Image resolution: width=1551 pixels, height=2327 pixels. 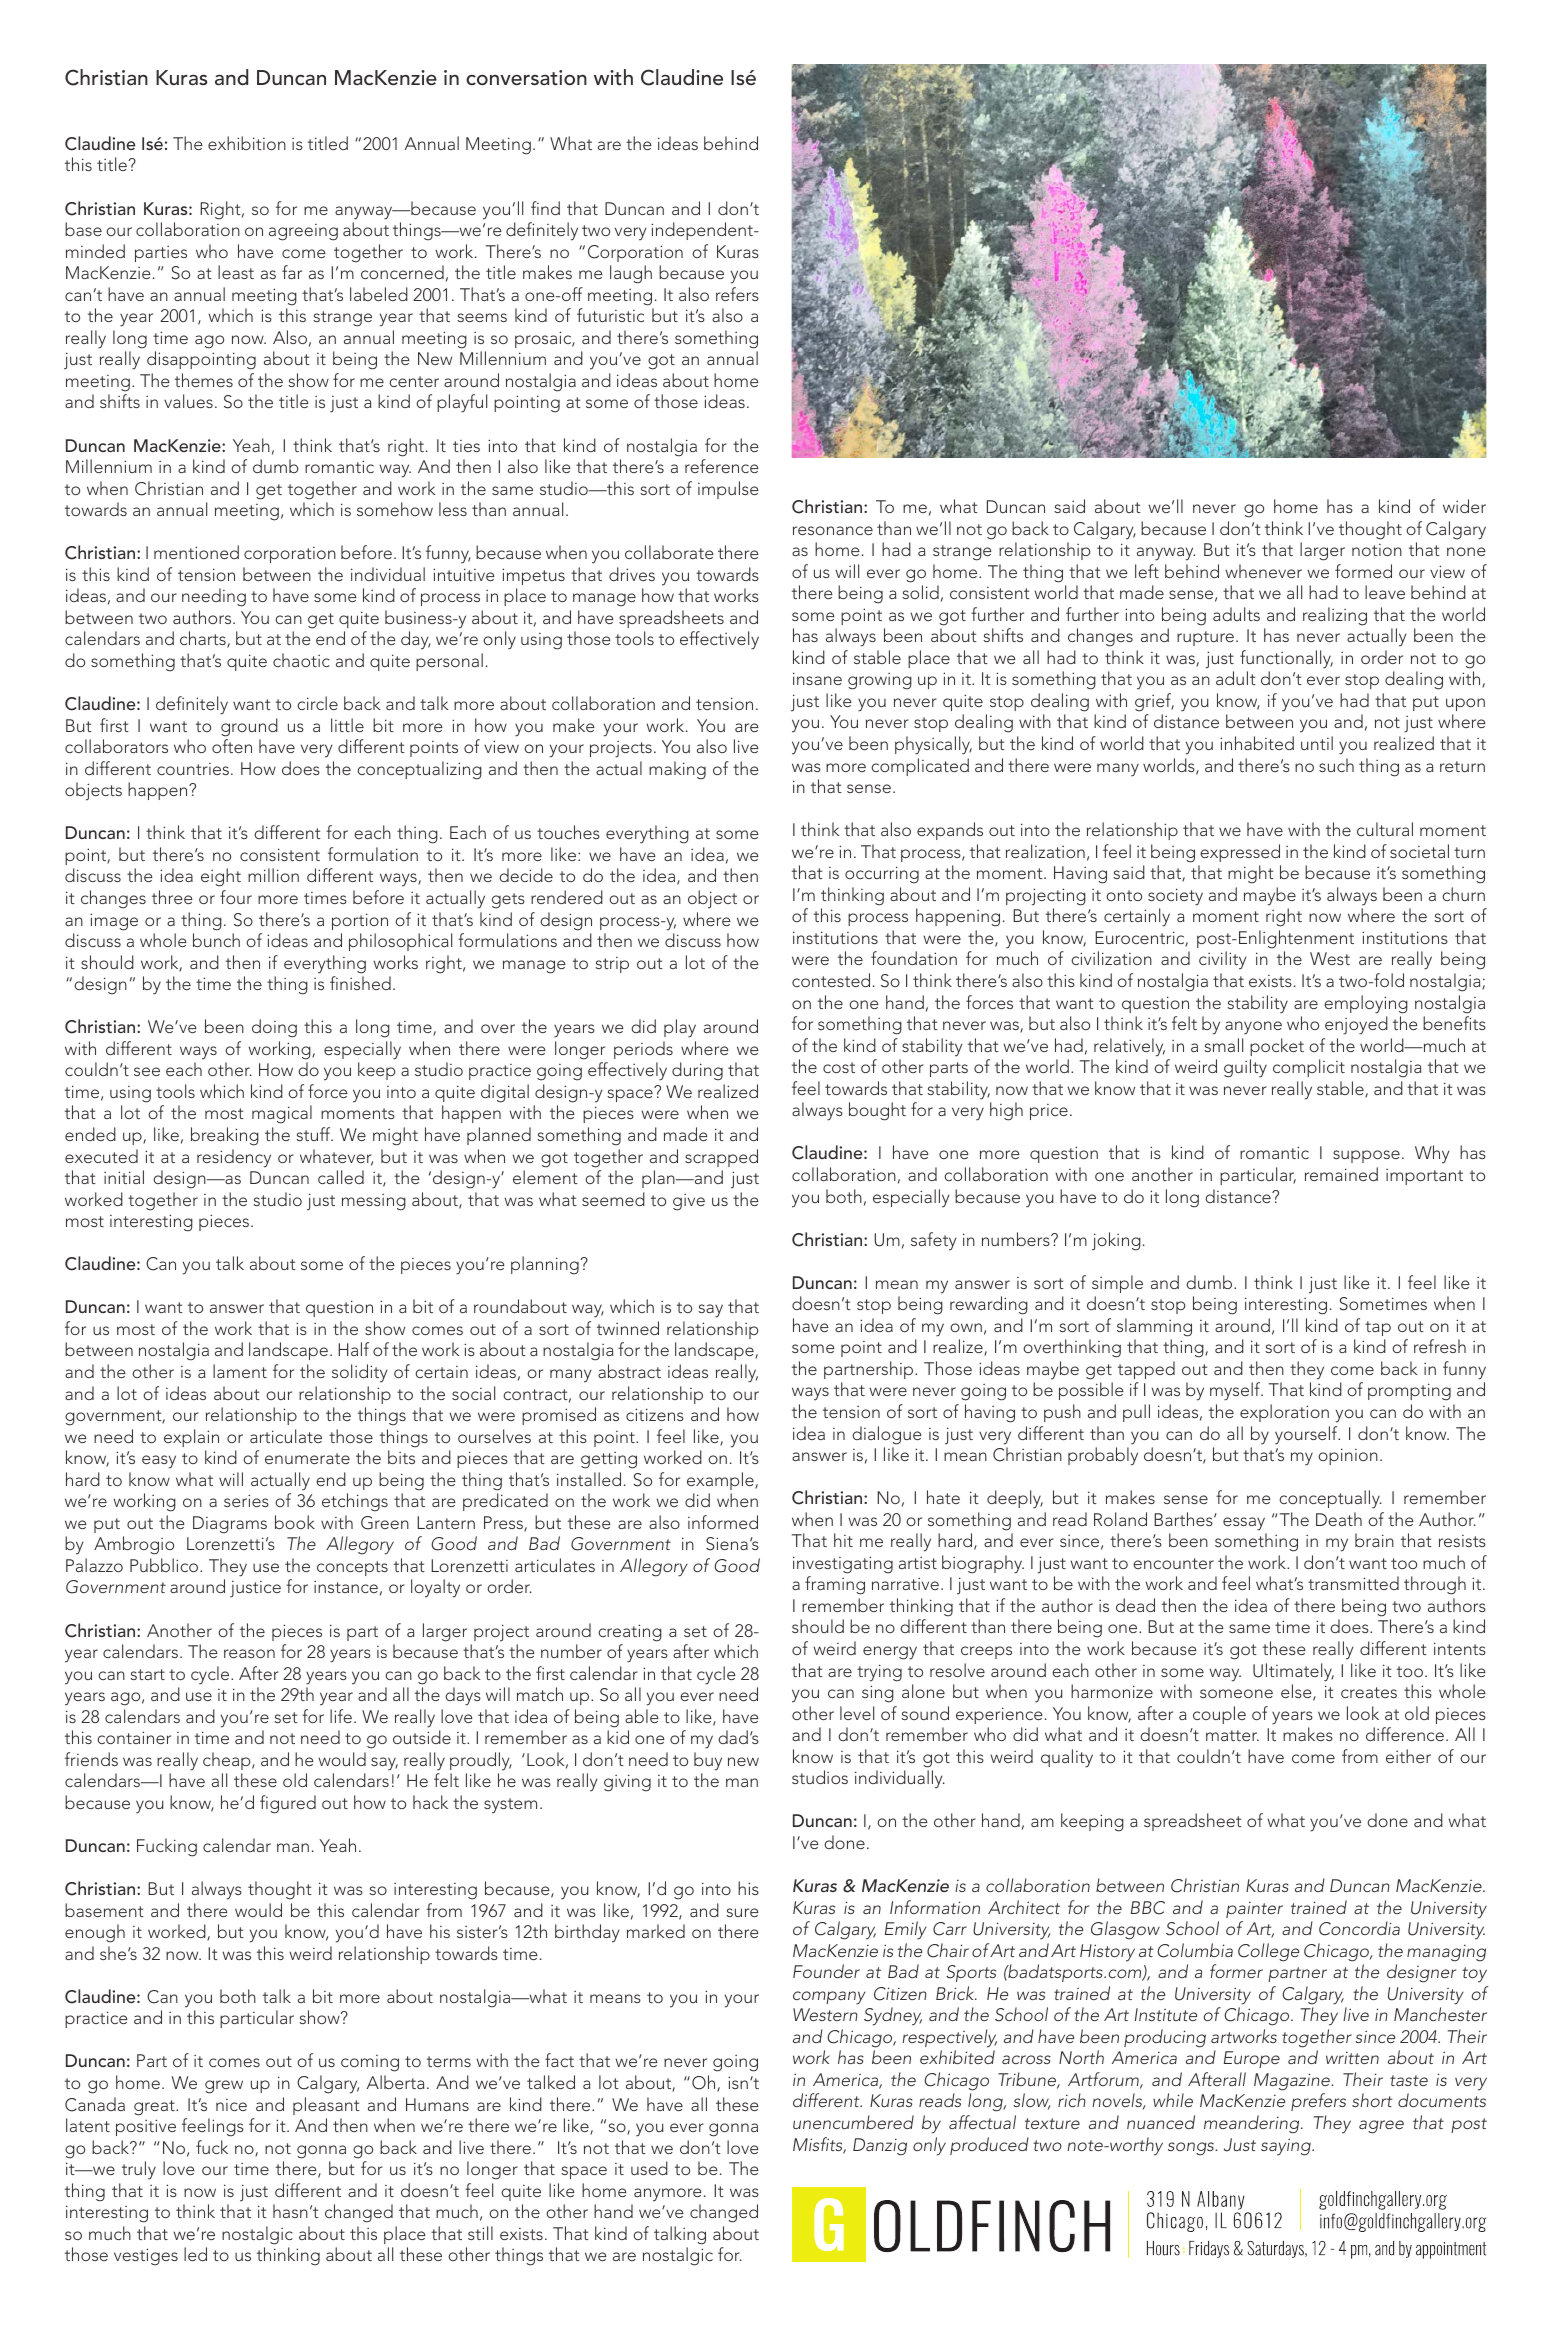 I want to click on scrapped, so click(x=721, y=1158).
